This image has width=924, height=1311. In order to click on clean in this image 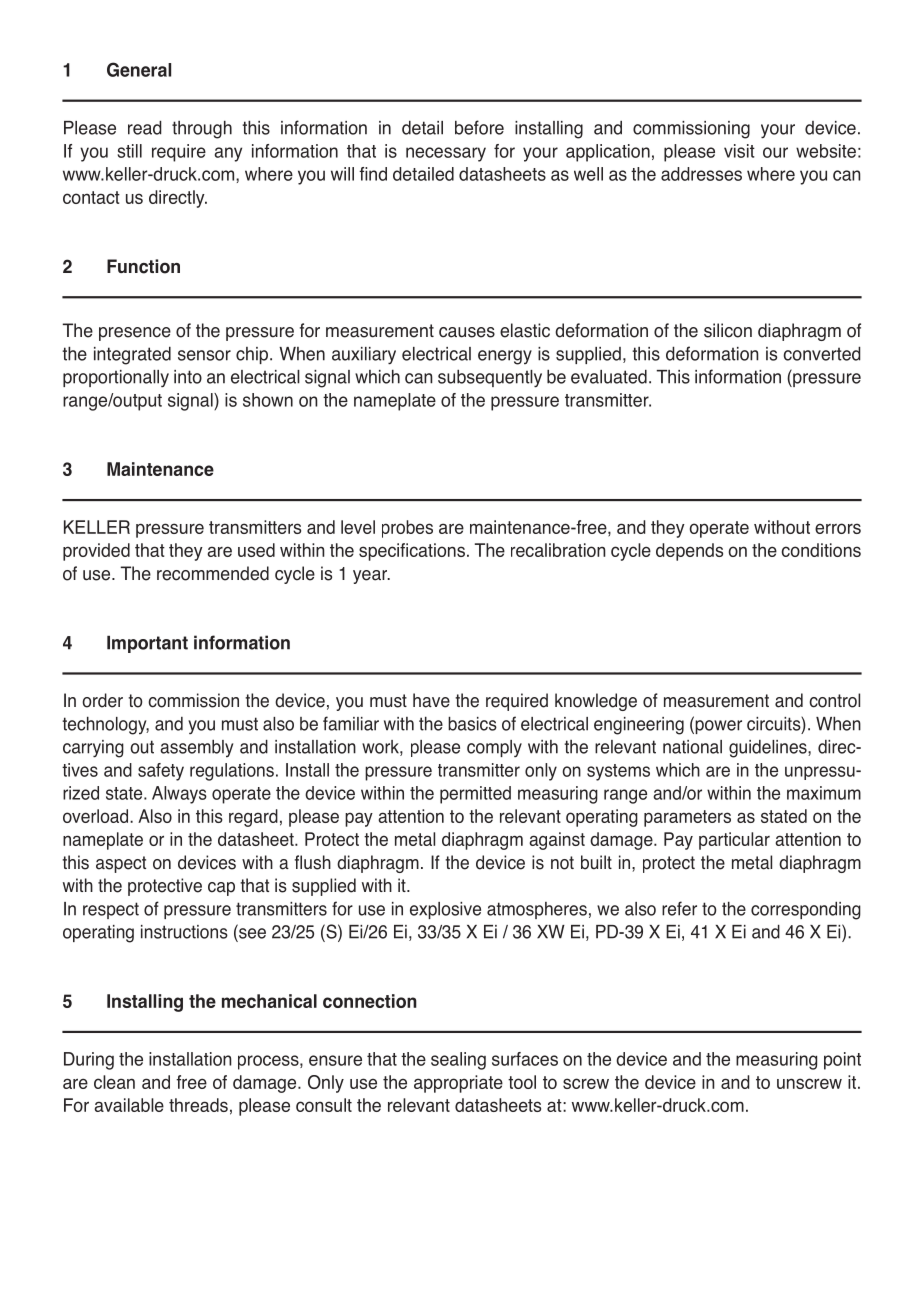, I will do `click(114, 1082)`.
